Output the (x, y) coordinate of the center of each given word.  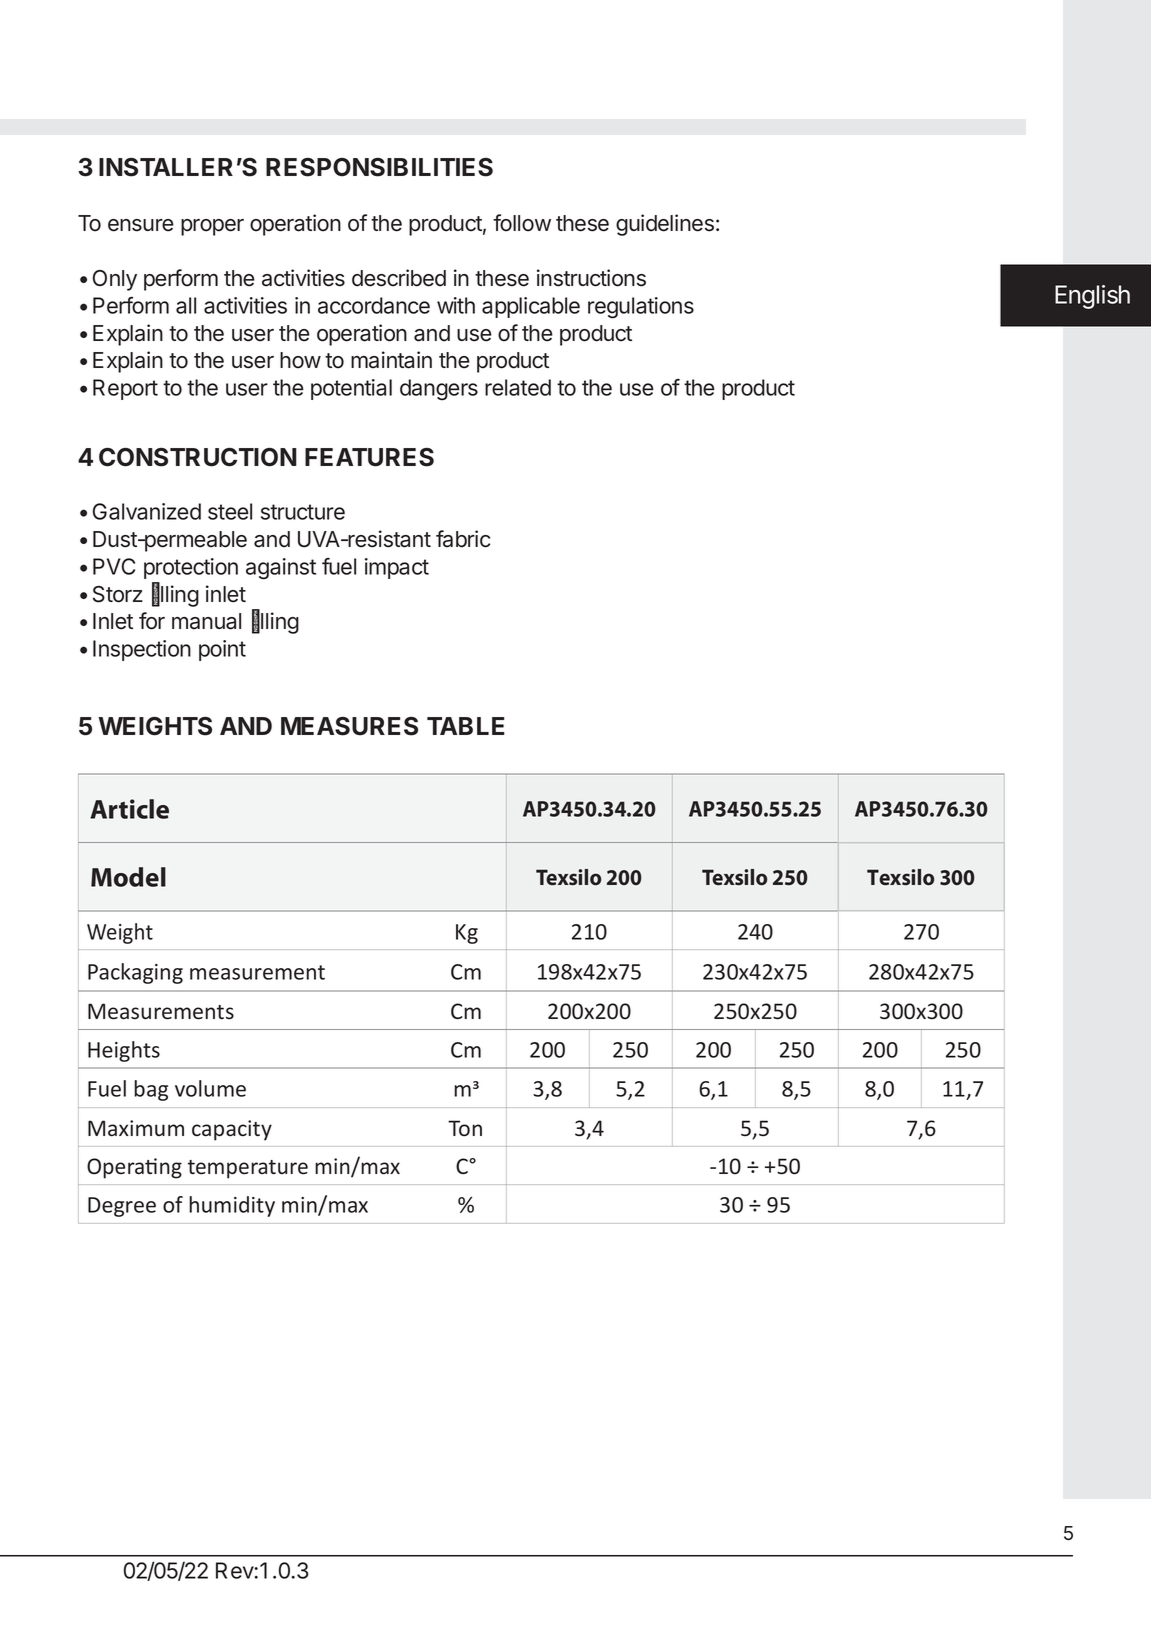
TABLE (465, 726)
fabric (463, 539)
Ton (465, 1128)
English (1092, 297)
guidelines (665, 225)
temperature (248, 1169)
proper (212, 227)
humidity (232, 1206)
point (222, 650)
